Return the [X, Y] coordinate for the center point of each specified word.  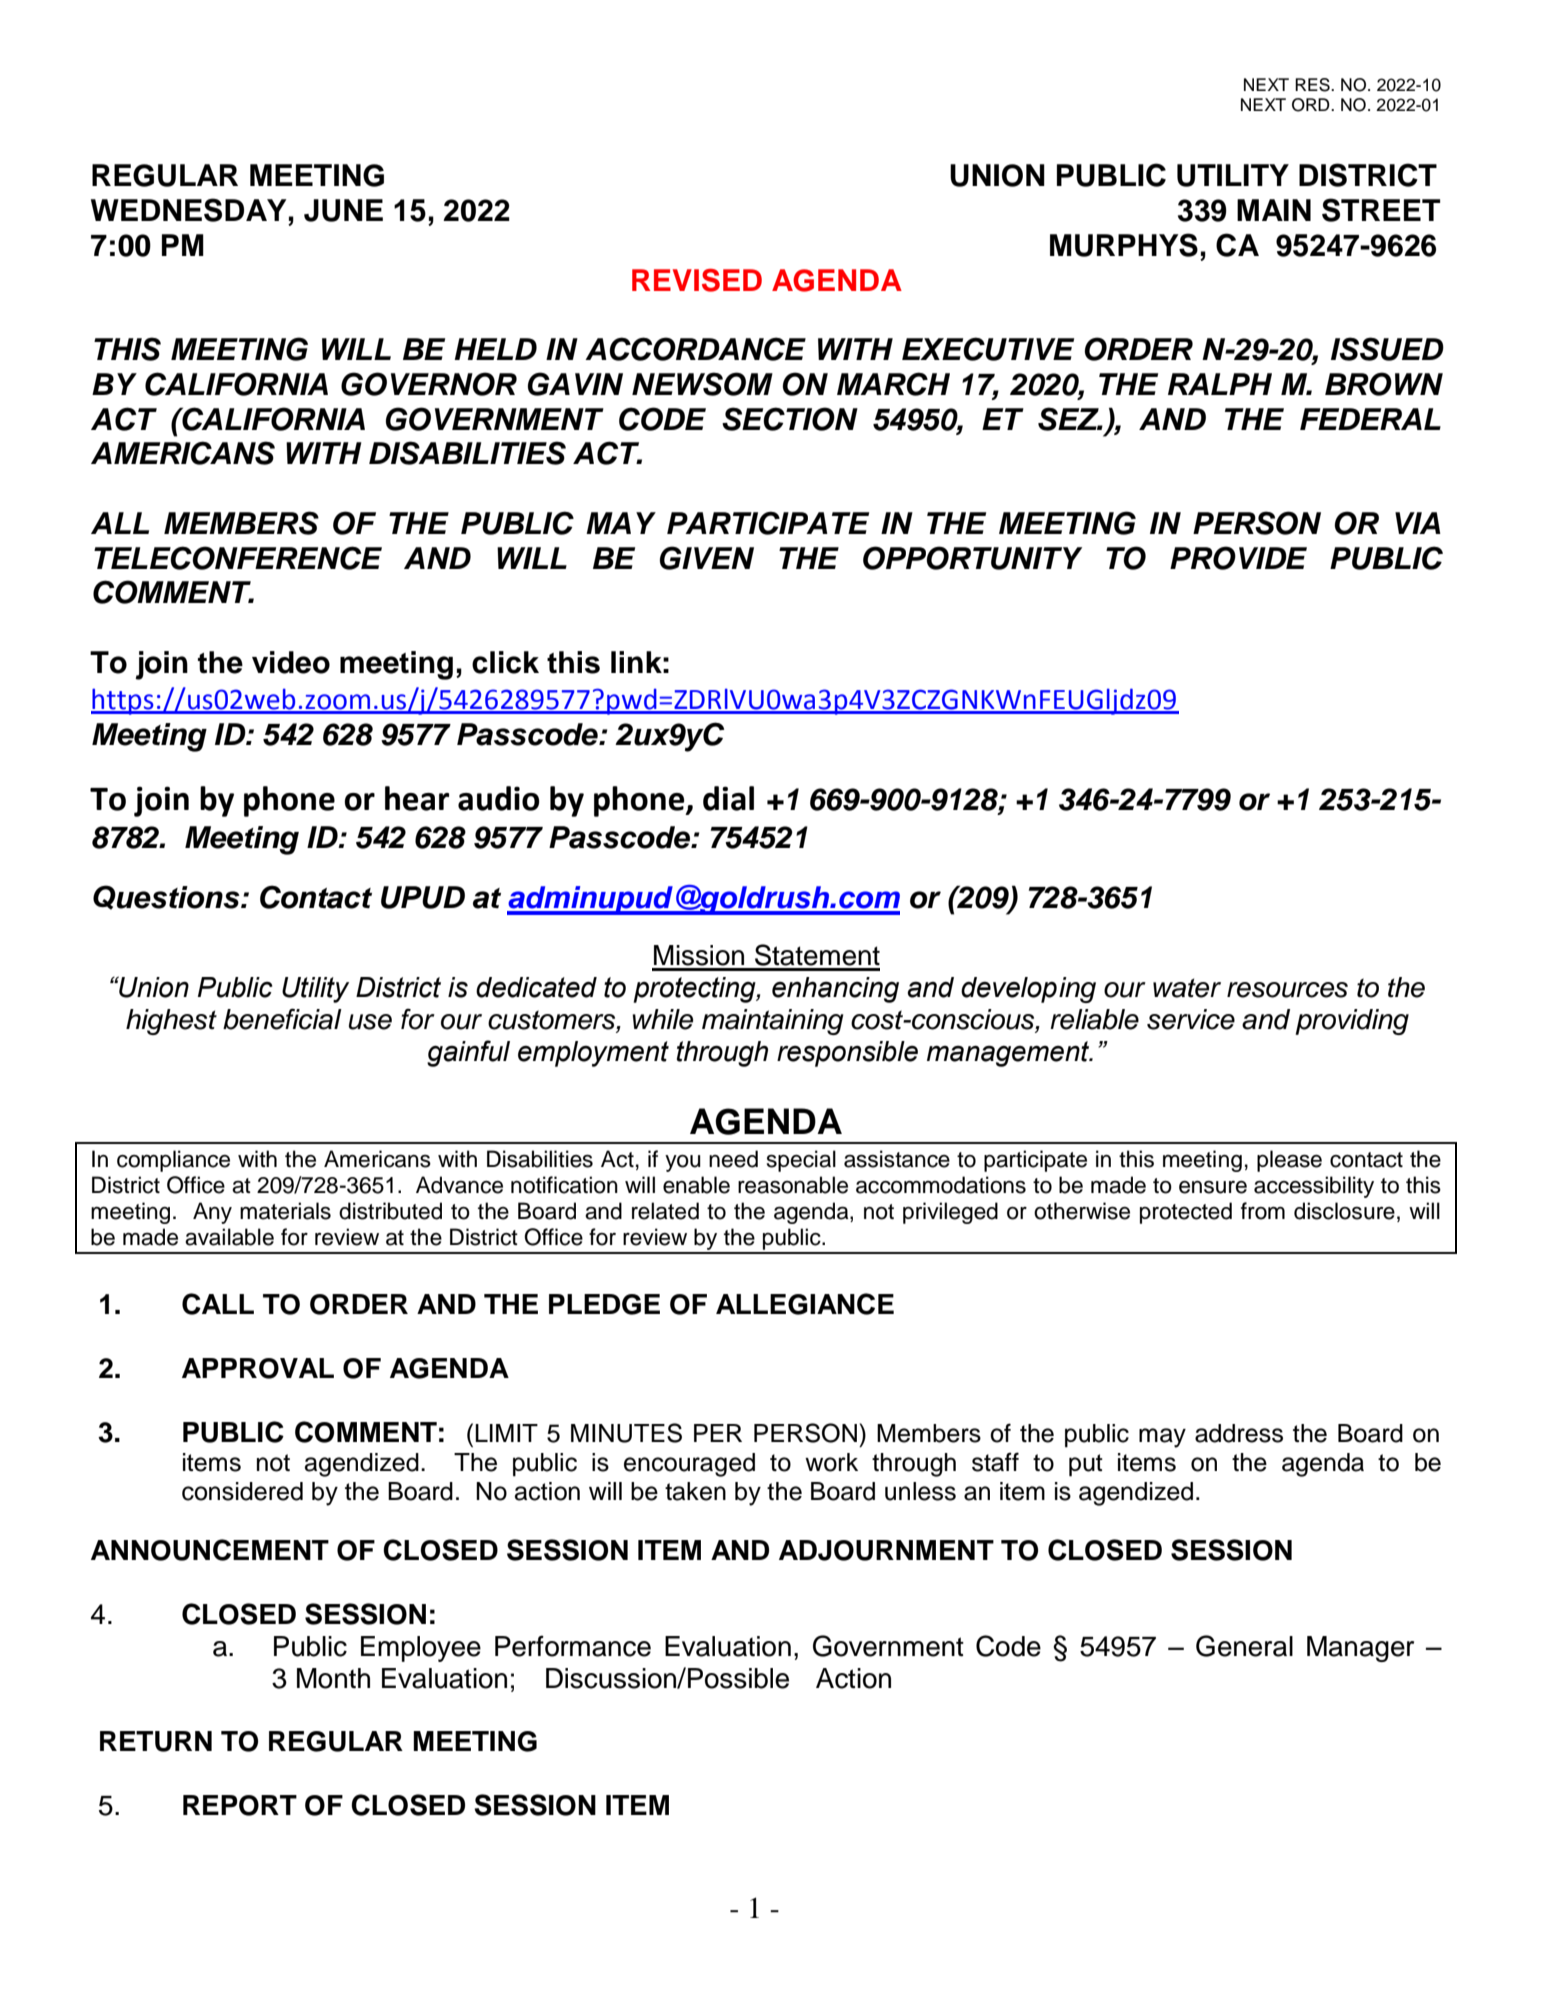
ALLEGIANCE [805, 1304]
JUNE [343, 210]
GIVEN [707, 558]
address [1239, 1433]
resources [1287, 990]
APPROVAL [258, 1368]
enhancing [835, 990]
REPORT [240, 1805]
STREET [1381, 210]
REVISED [697, 280]
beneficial [282, 1019]
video [291, 662]
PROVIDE [1238, 558]
